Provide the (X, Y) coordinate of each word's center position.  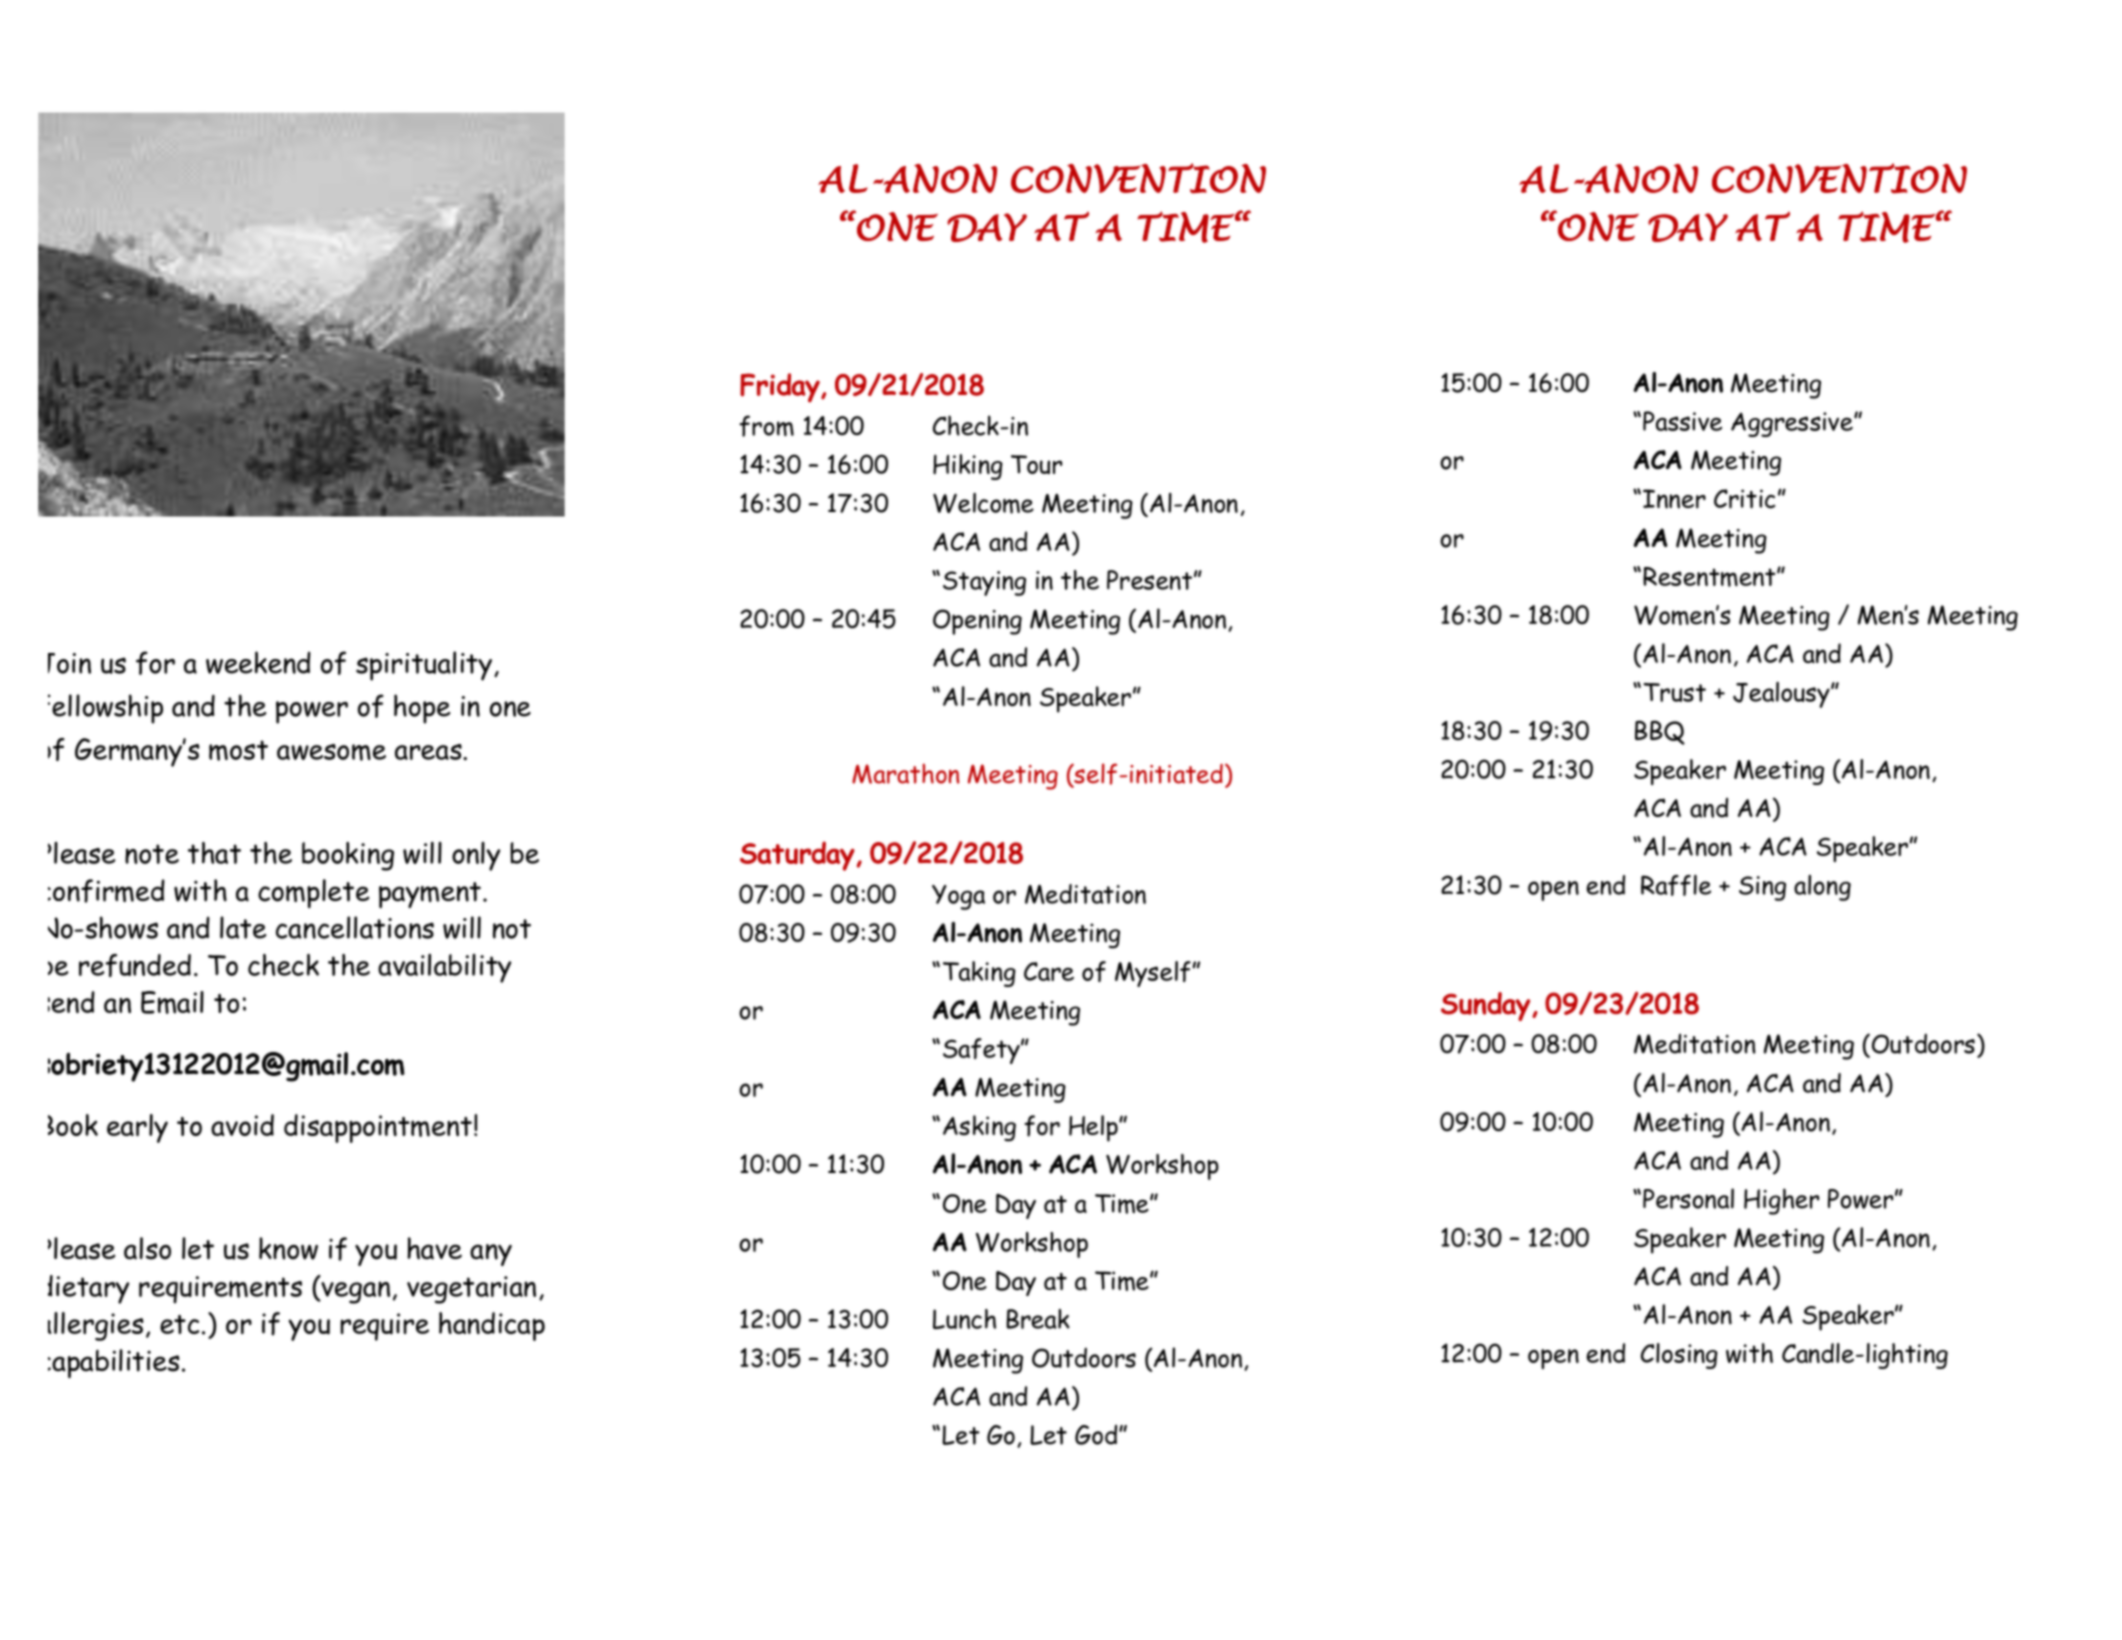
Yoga (958, 897)
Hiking (968, 467)
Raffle (1676, 885)
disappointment (378, 1128)
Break (1038, 1319)
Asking (979, 1128)
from (766, 426)
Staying (984, 583)
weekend (258, 662)
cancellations (355, 927)
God (1097, 1435)
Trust (1674, 692)
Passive (1682, 421)
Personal (1688, 1198)
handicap (492, 1326)
